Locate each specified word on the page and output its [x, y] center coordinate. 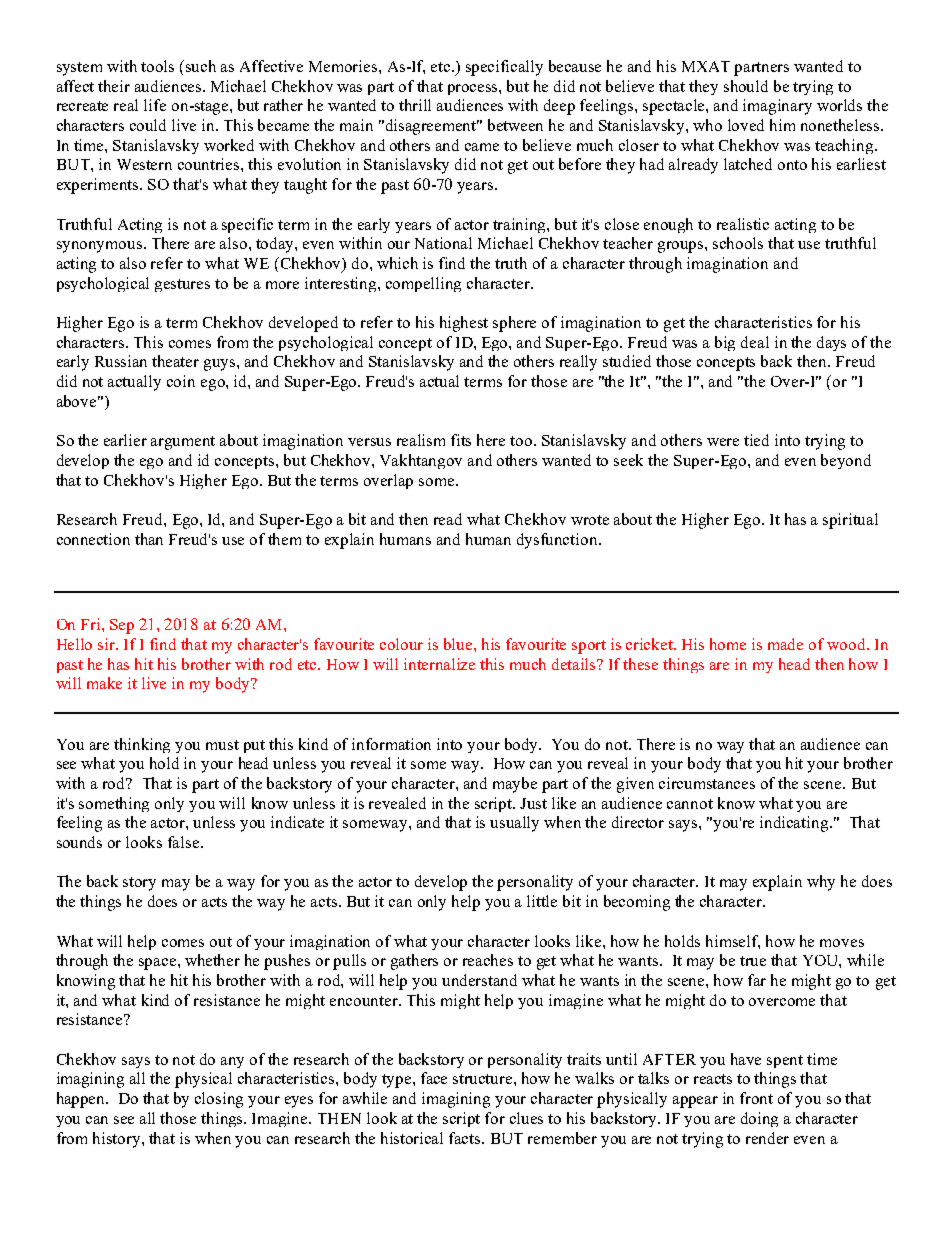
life [155, 105]
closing [219, 1100]
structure [484, 1079]
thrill [415, 105]
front [756, 1098]
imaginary [777, 107]
